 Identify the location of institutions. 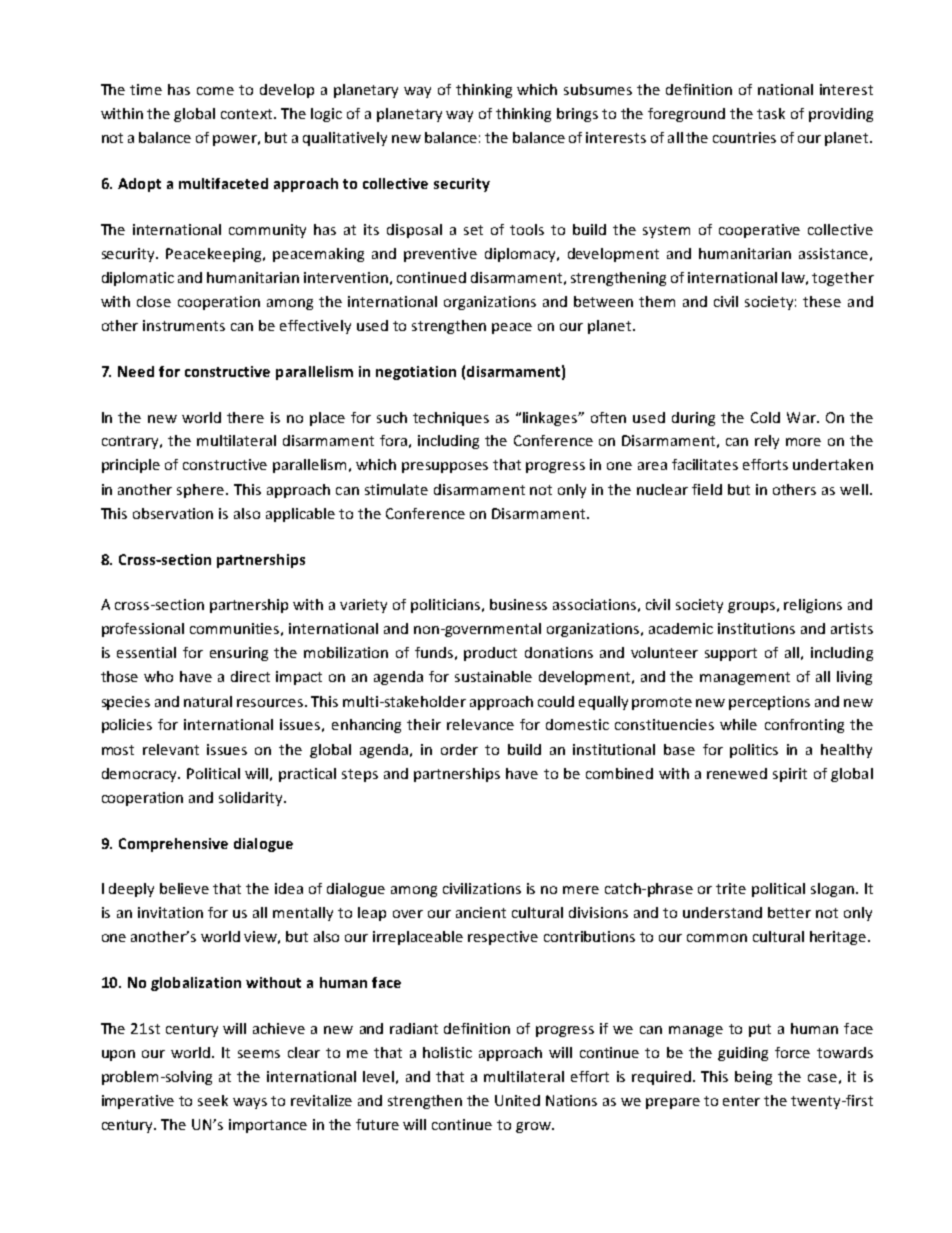
(756, 628).
